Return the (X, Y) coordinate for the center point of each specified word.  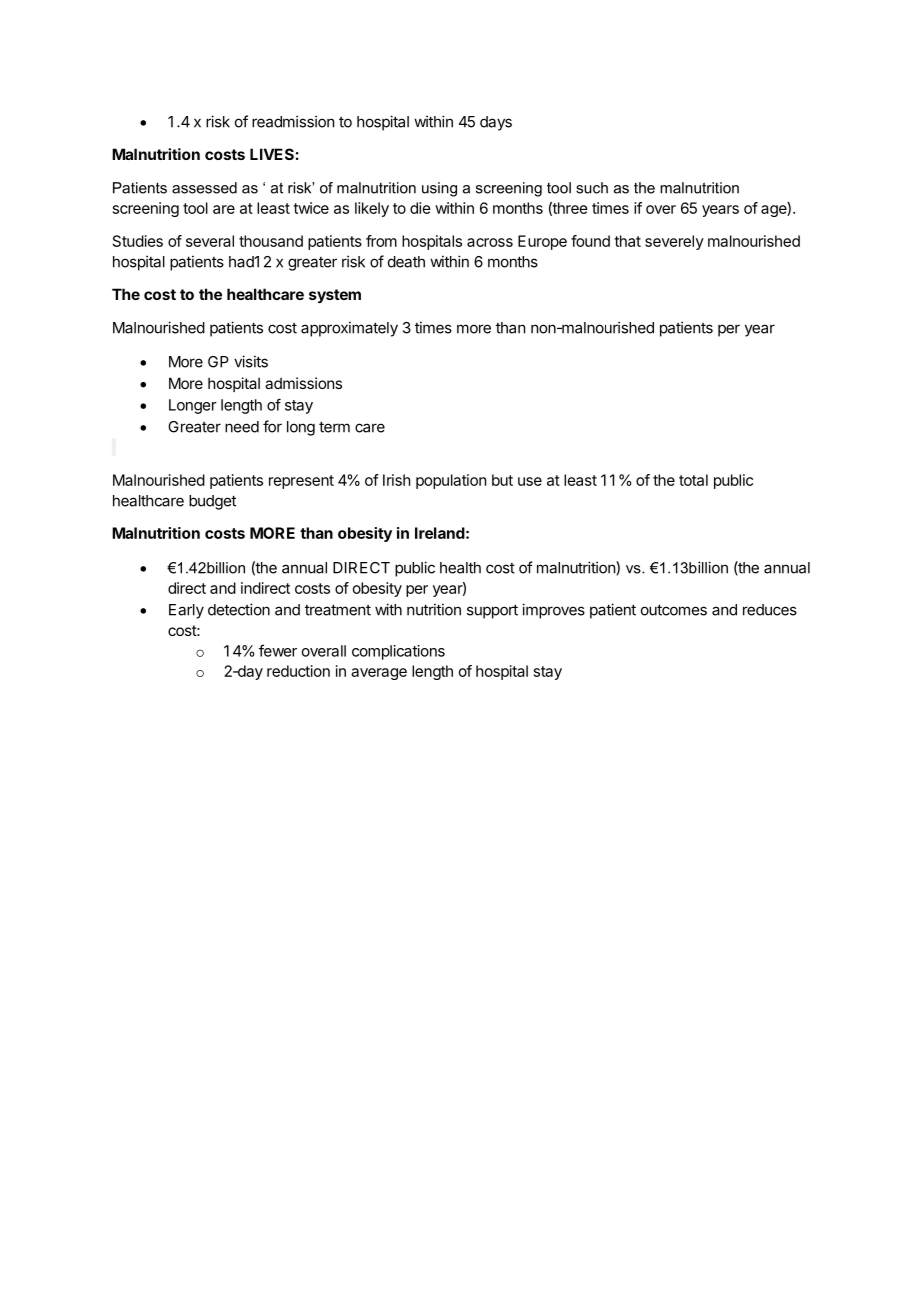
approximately (349, 329)
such (592, 188)
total (693, 480)
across (490, 242)
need (242, 427)
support (492, 611)
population (451, 481)
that (627, 241)
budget (212, 502)
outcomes (674, 610)
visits (251, 361)
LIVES (272, 154)
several (210, 241)
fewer (278, 650)
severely (674, 242)
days (496, 123)
